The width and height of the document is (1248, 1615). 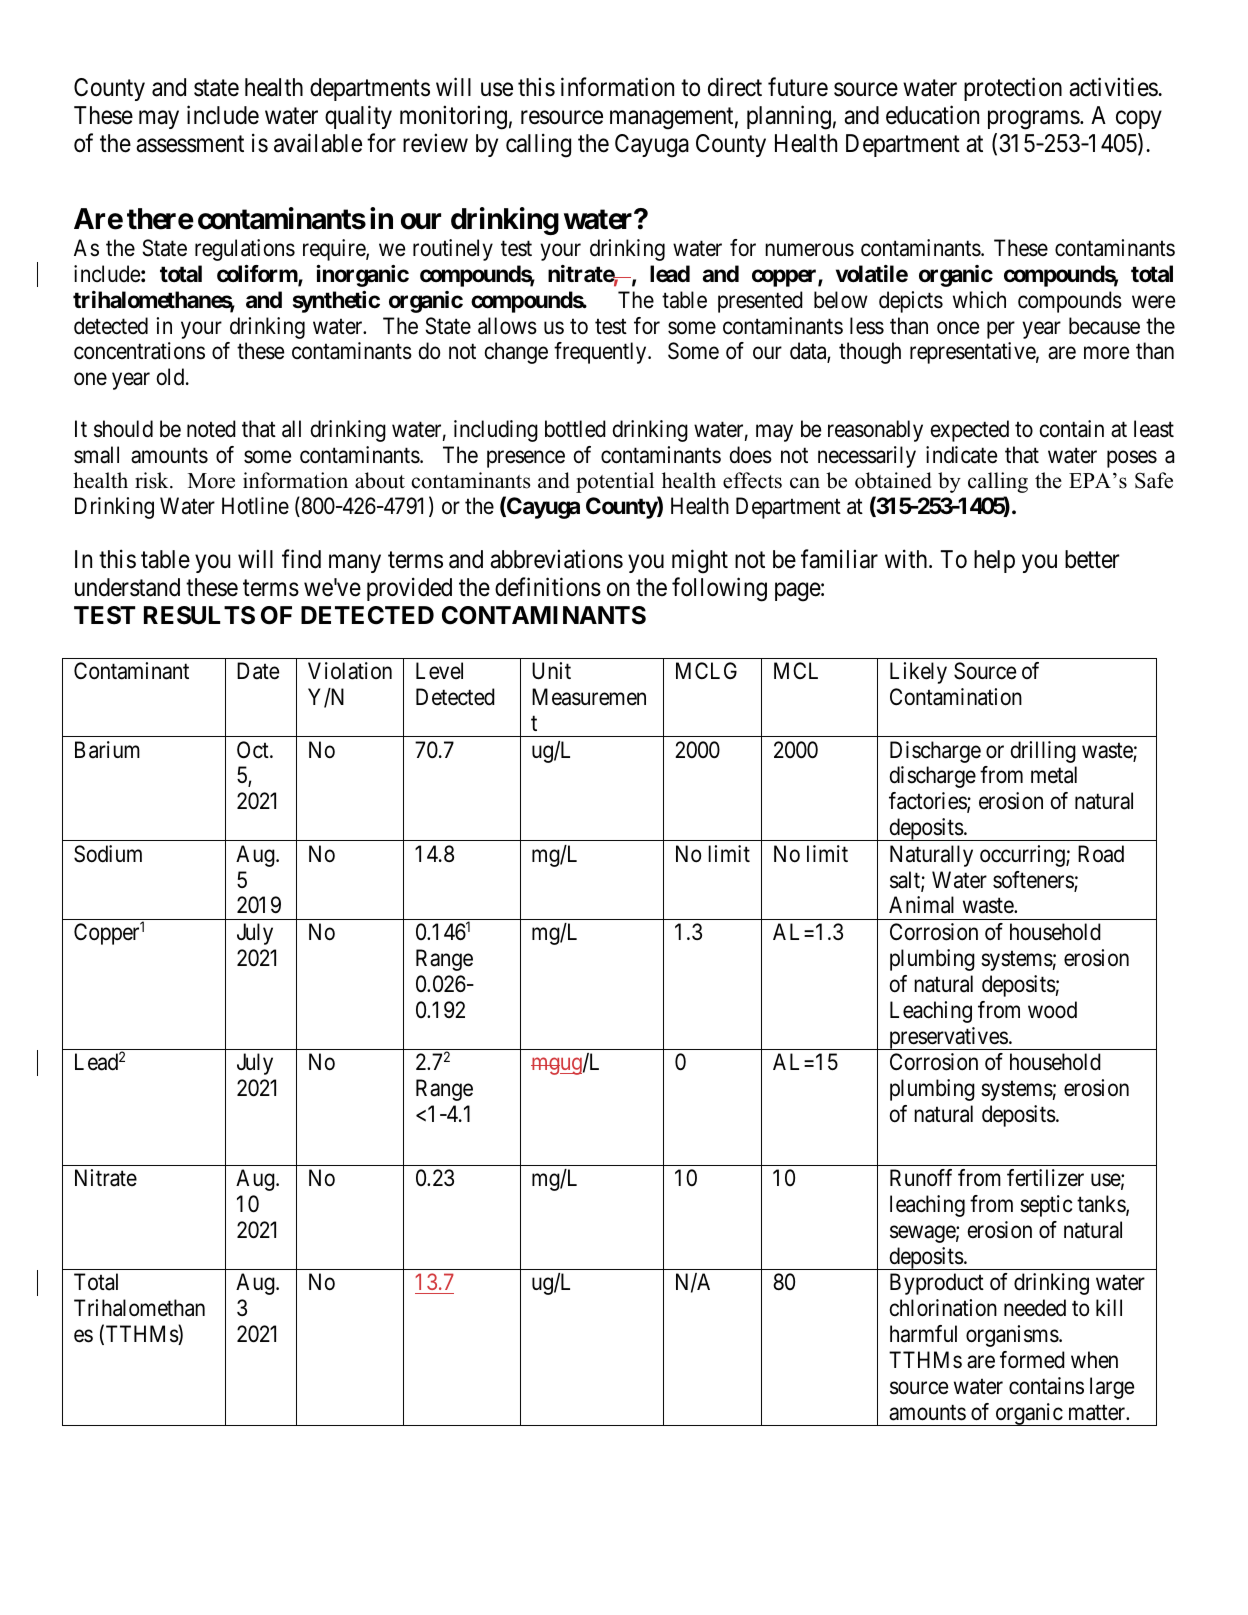 I want to click on protection, so click(x=1013, y=89).
